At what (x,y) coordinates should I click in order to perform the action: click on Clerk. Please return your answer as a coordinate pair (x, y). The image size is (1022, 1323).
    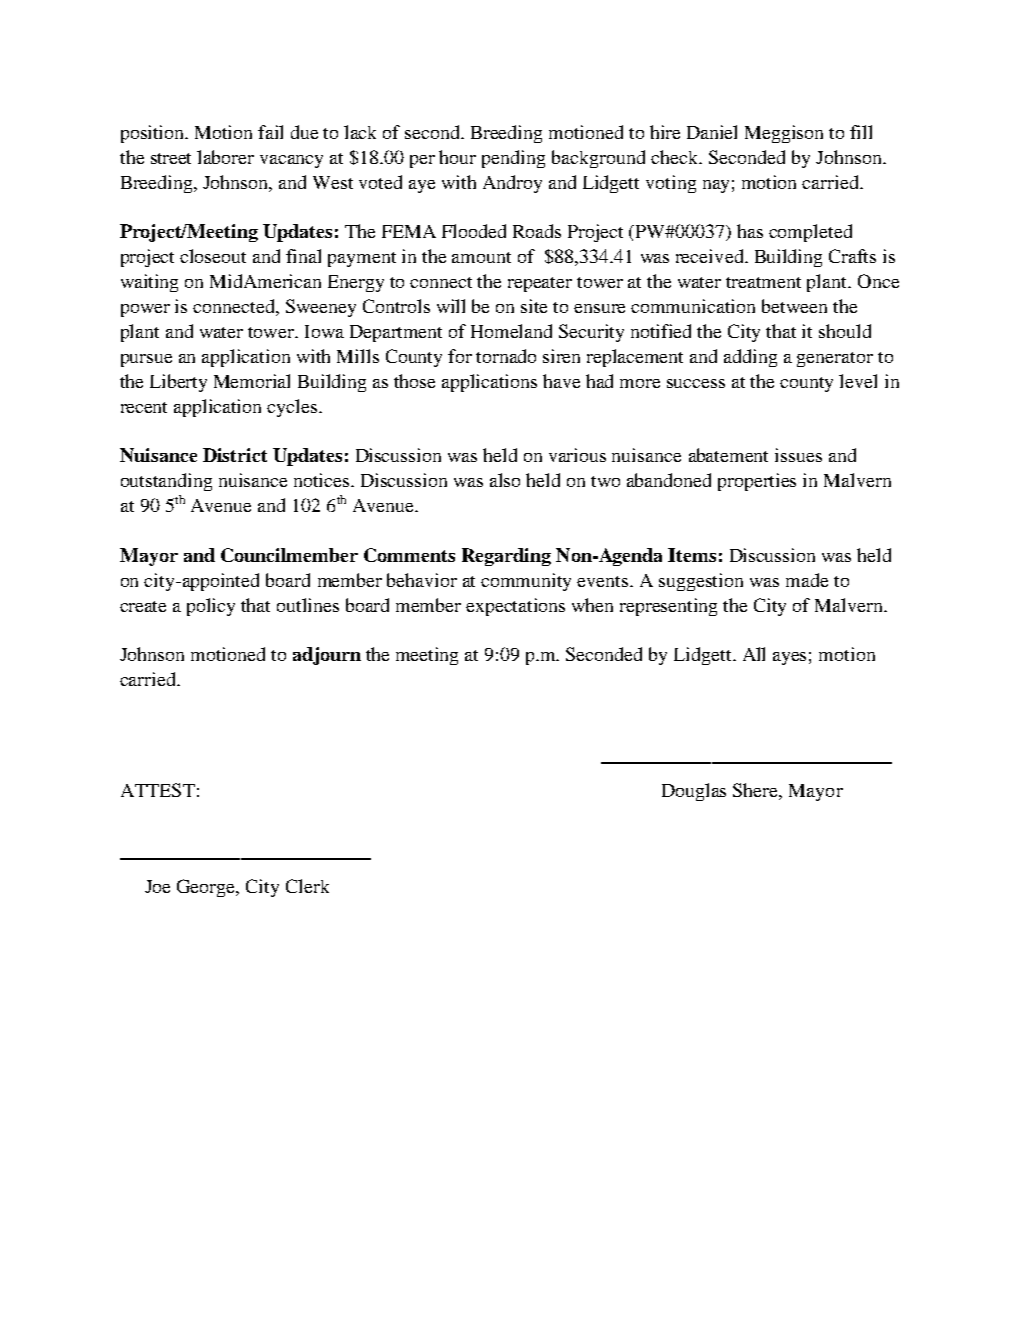
    Looking at the image, I should click on (307, 886).
